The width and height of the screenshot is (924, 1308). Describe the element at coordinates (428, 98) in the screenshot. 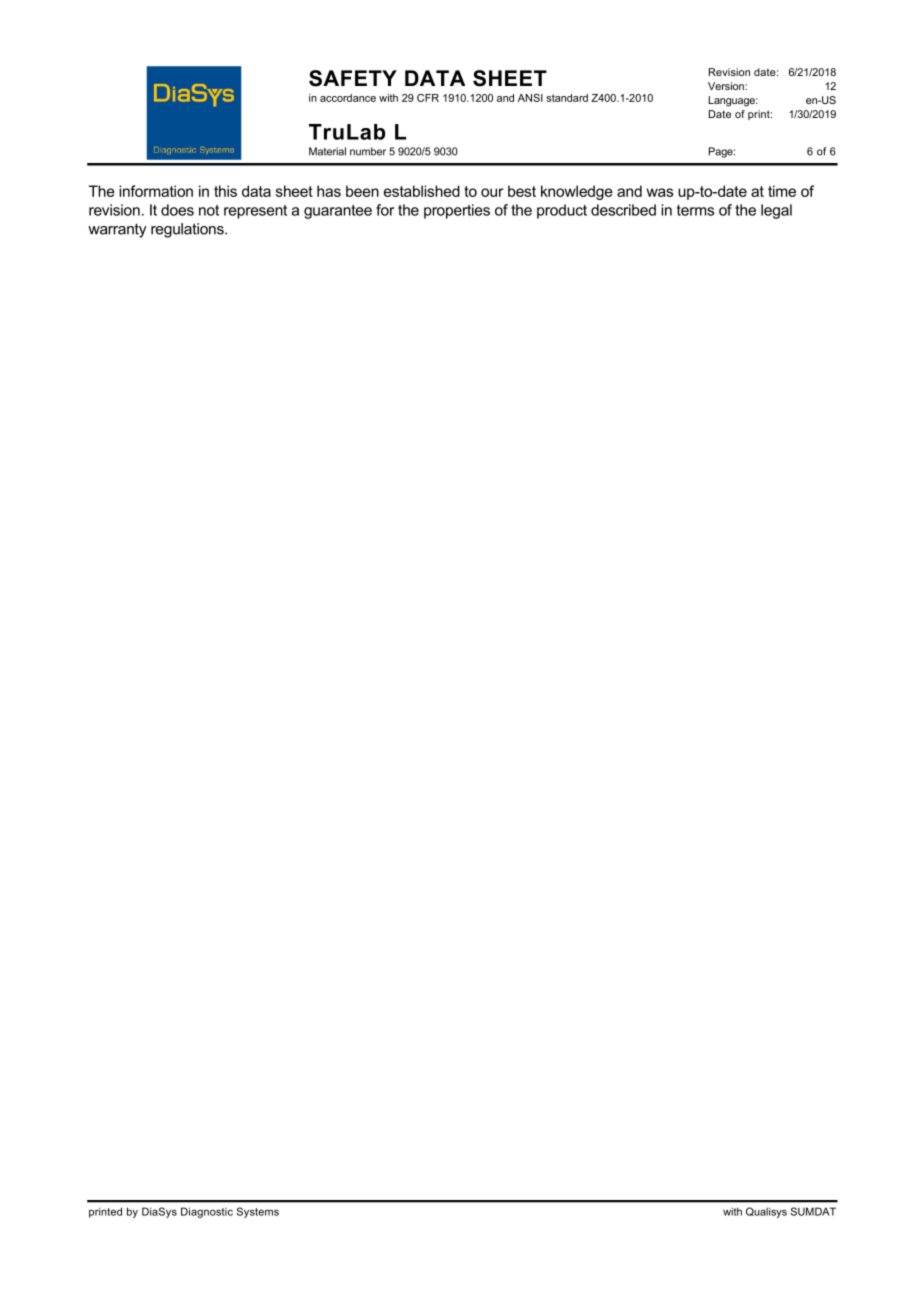

I see `CFR` at that location.
